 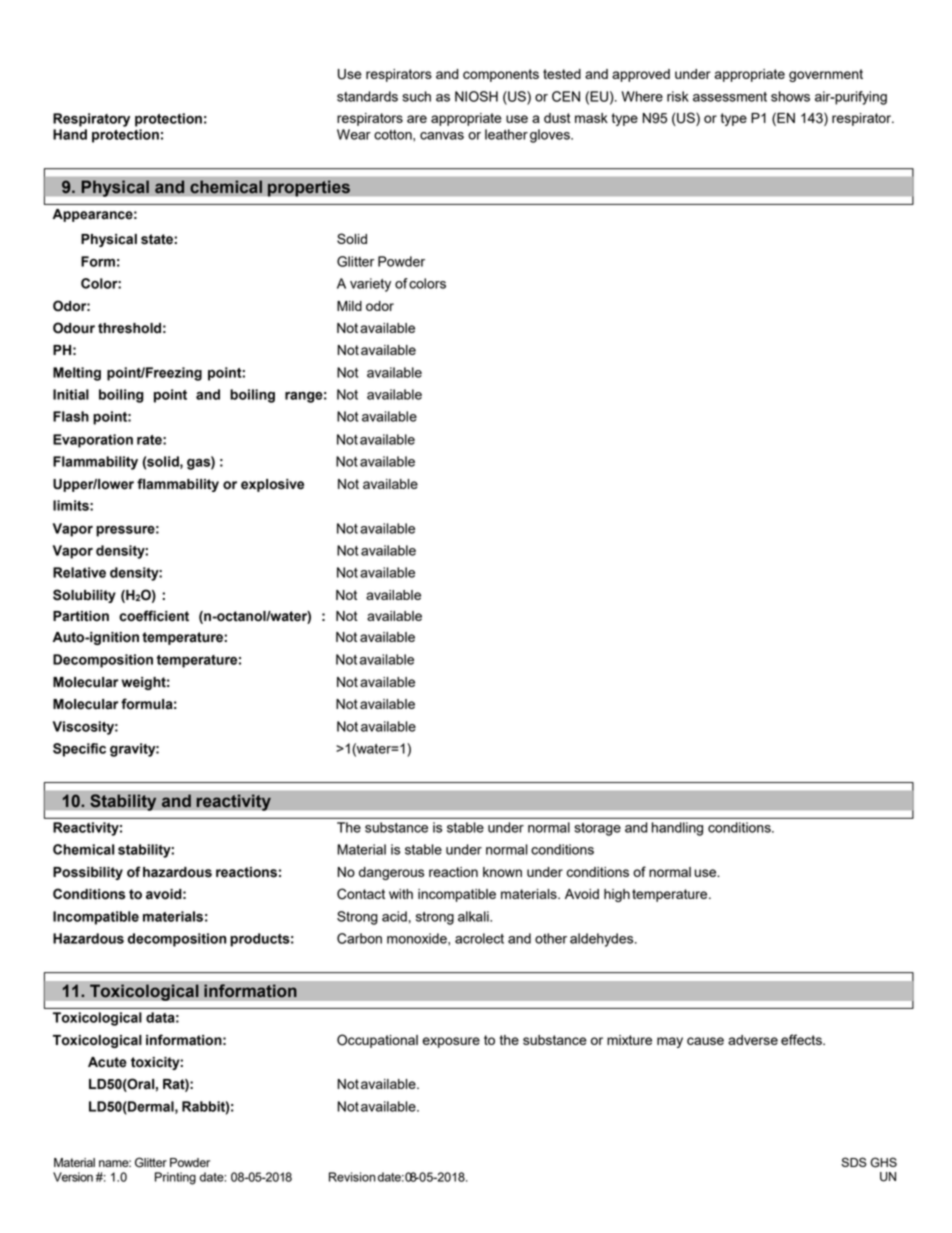 I want to click on aldehydes, so click(x=603, y=940).
